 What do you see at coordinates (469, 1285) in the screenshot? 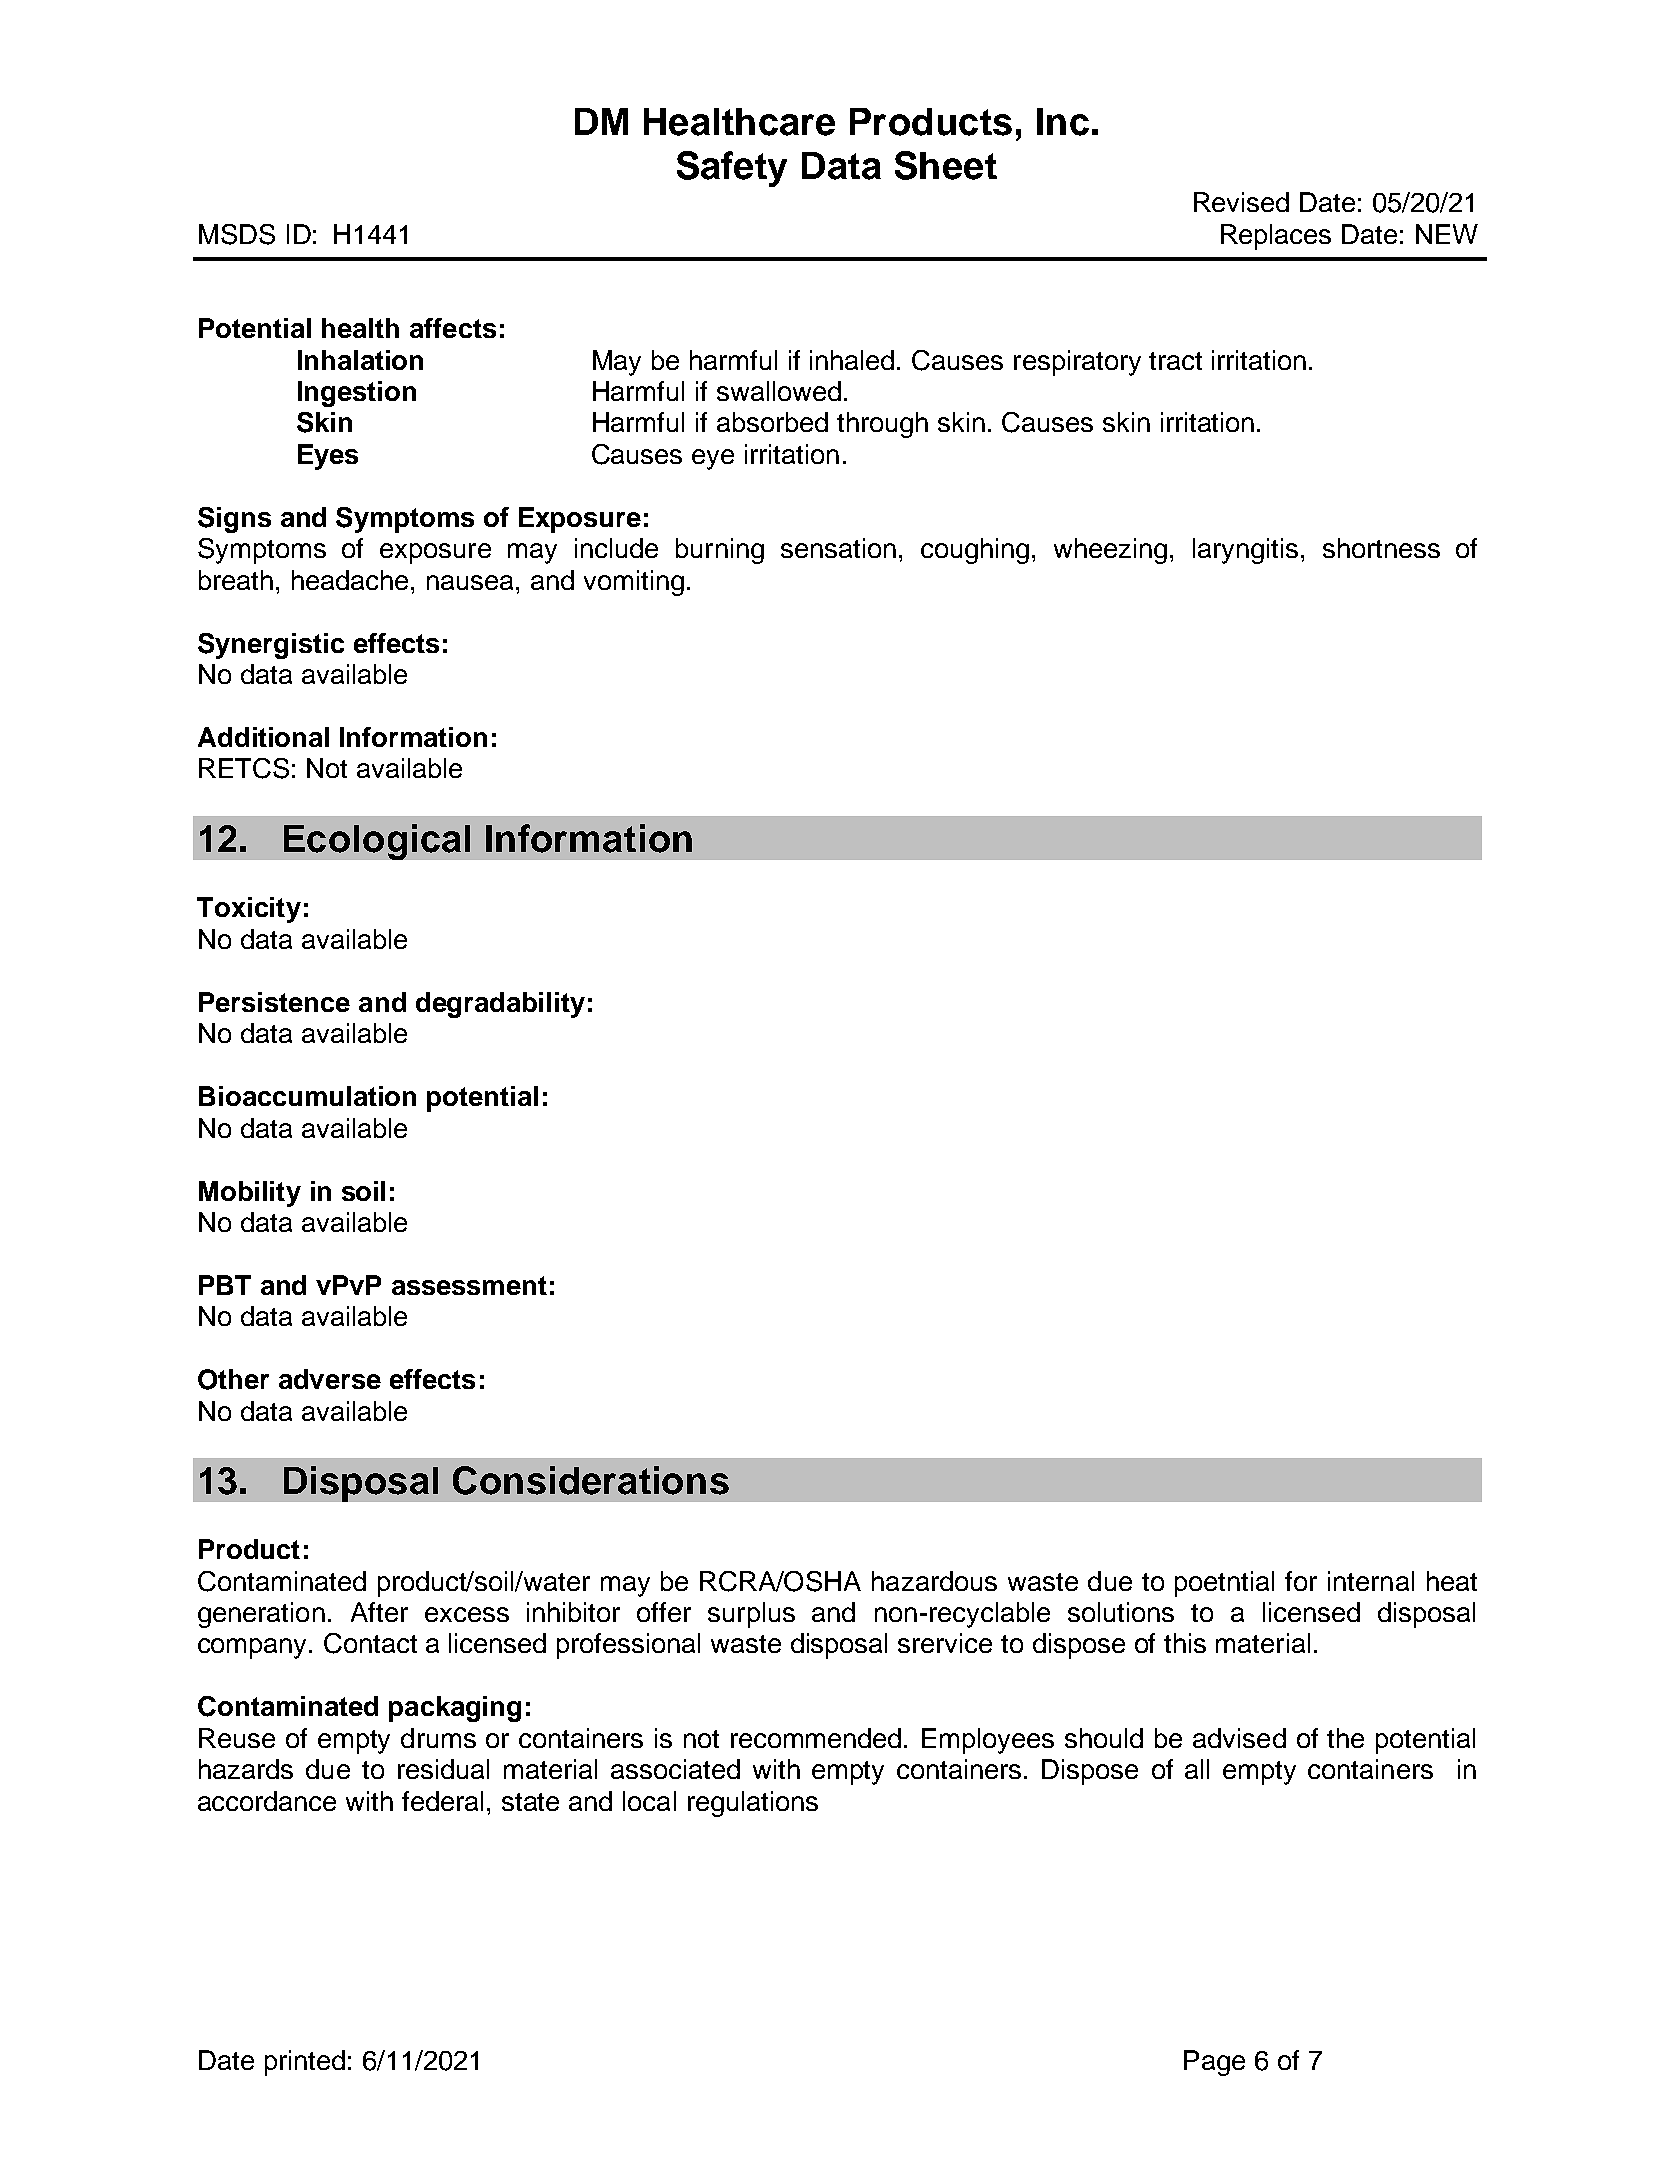
I see `assessment` at bounding box center [469, 1285].
